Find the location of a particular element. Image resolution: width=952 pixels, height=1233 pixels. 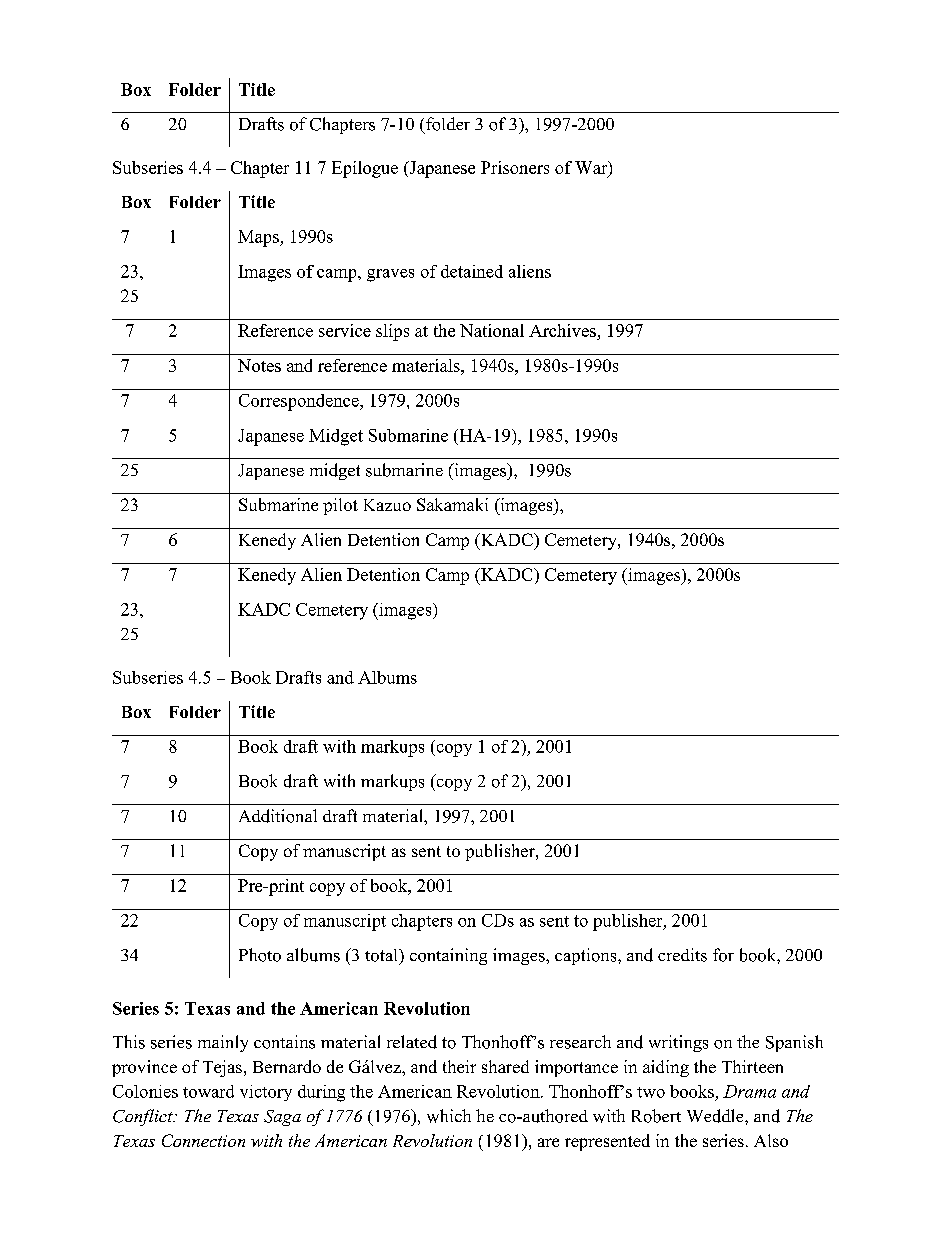

Additional is located at coordinates (278, 816).
